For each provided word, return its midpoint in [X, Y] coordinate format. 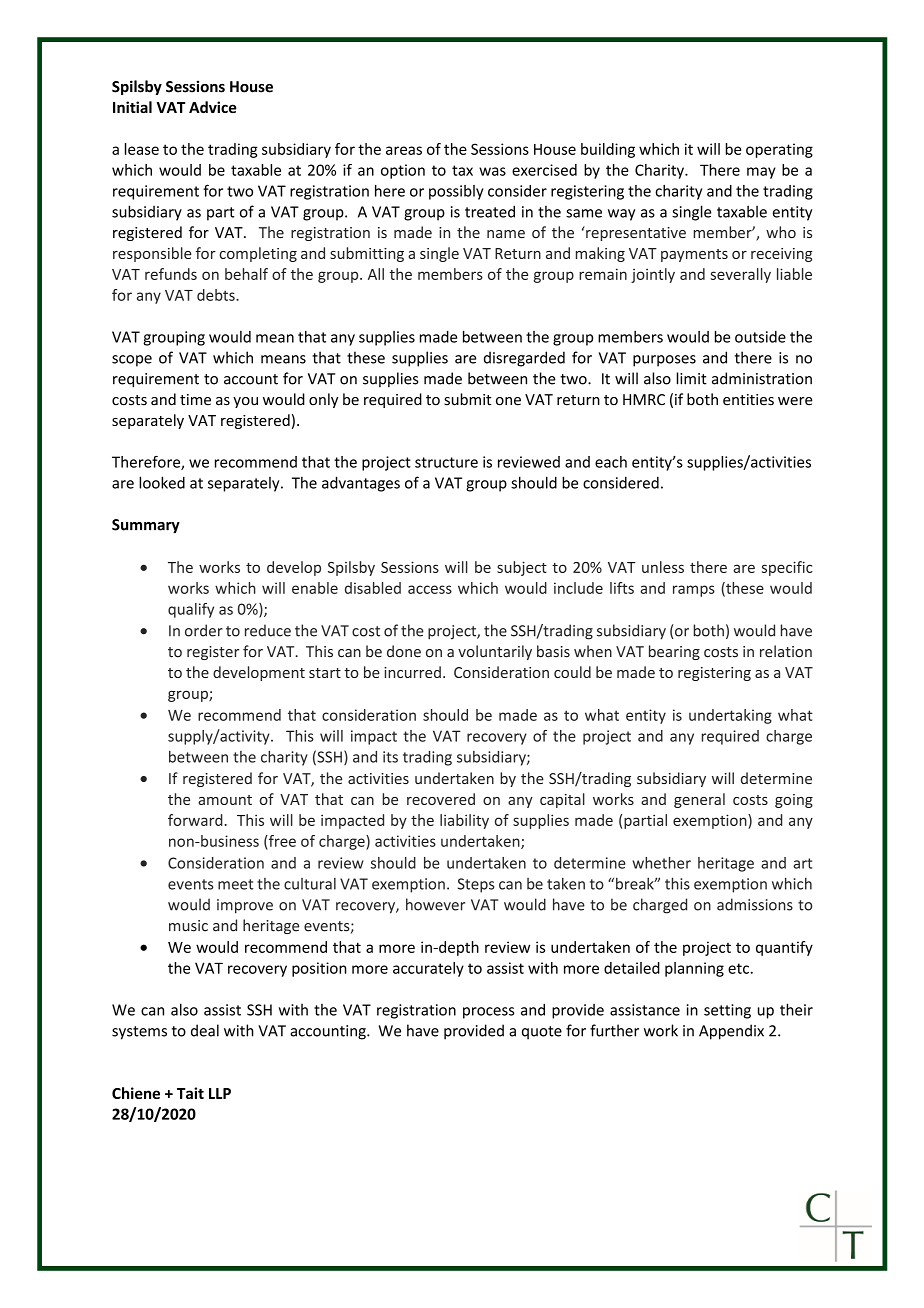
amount [225, 800]
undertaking [730, 716]
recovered [441, 799]
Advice [213, 107]
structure [446, 462]
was [492, 171]
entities [748, 400]
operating [779, 150]
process [488, 1013]
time [195, 400]
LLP [220, 1093]
